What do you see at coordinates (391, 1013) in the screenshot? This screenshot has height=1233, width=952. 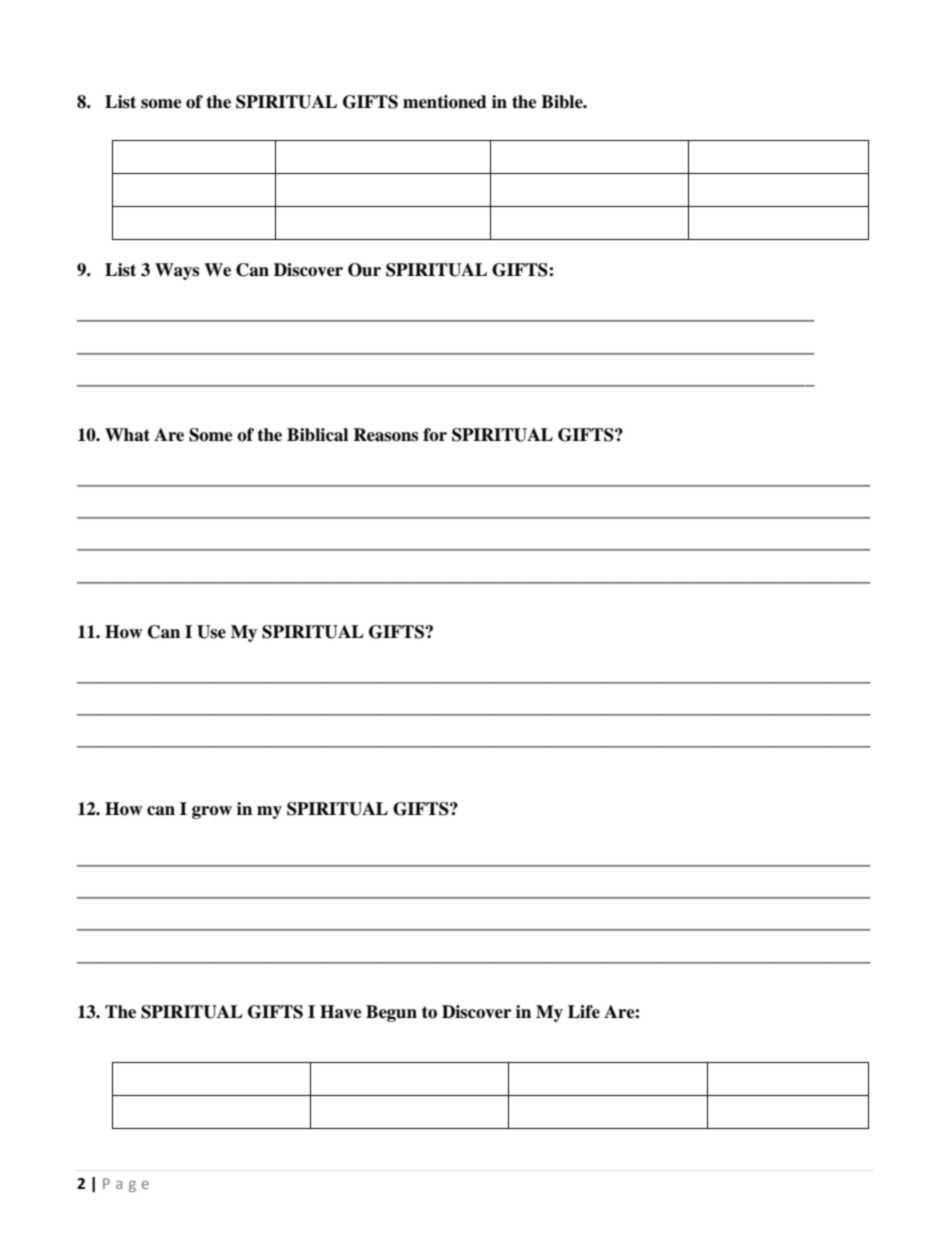 I see `Begun` at bounding box center [391, 1013].
